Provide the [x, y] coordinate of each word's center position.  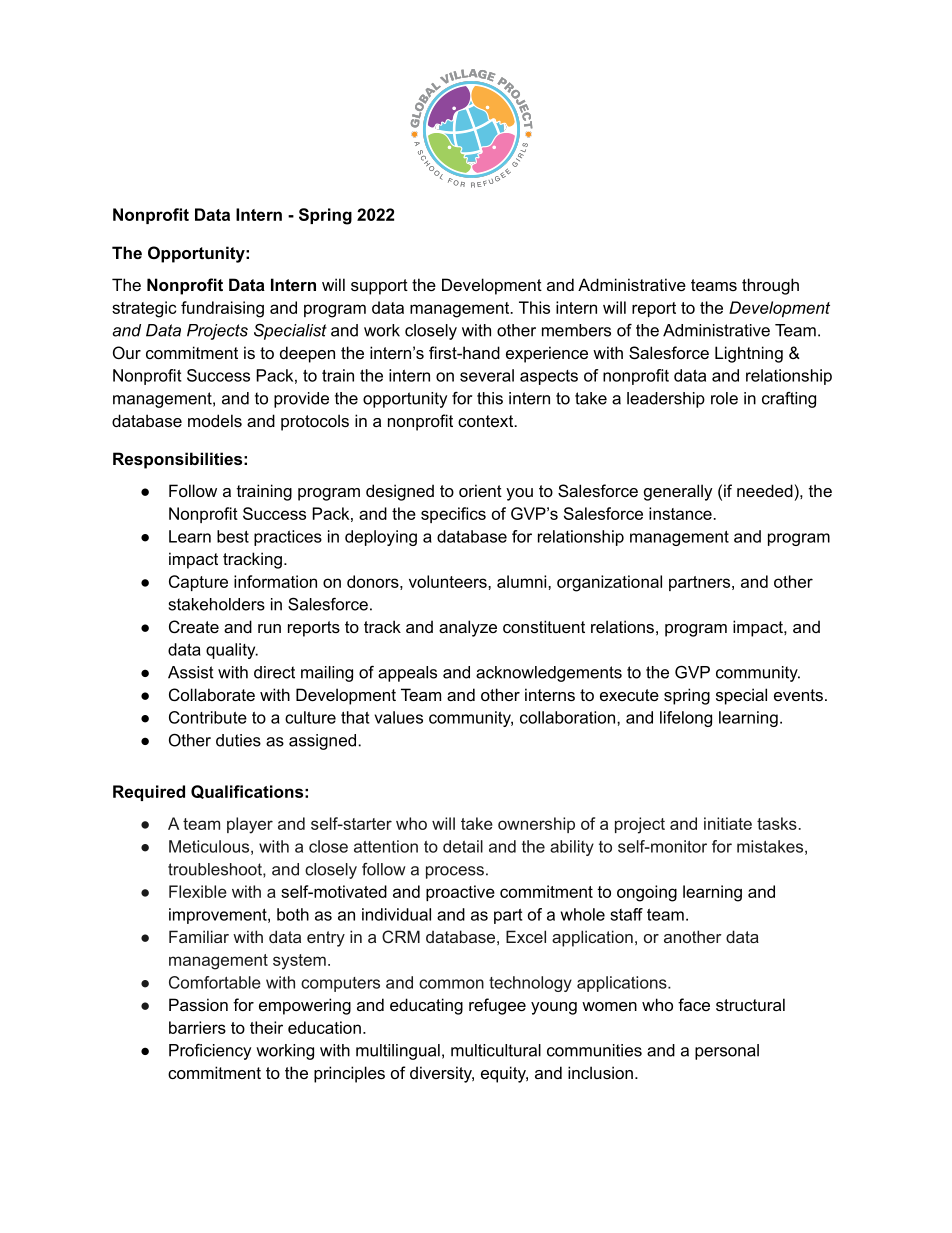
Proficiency [210, 1052]
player [250, 825]
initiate [728, 823]
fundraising [222, 309]
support [379, 287]
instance [681, 513]
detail [463, 846]
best [233, 536]
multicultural [496, 1050]
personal [727, 1052]
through [770, 286]
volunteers [449, 581]
